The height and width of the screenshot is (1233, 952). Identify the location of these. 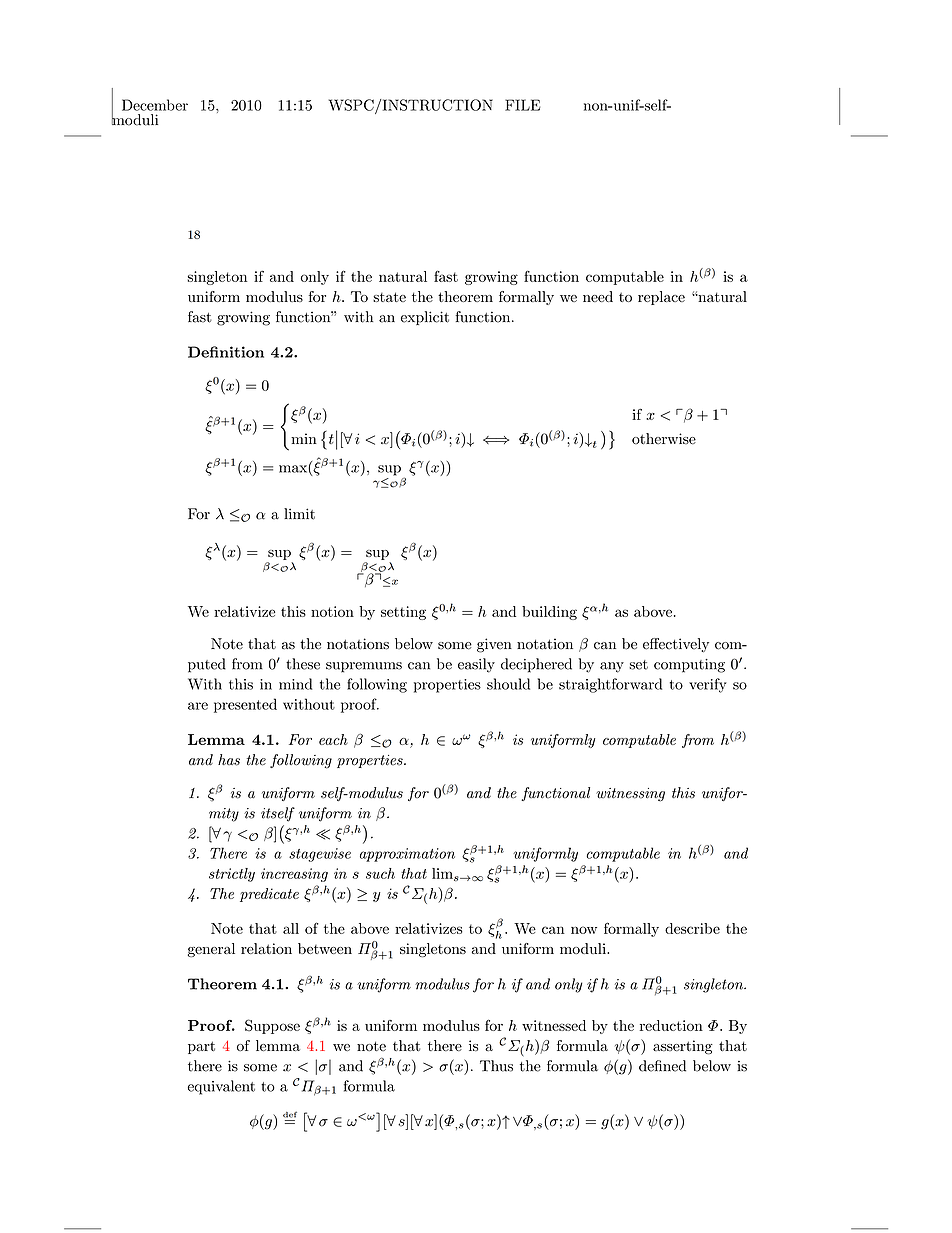
(303, 664).
